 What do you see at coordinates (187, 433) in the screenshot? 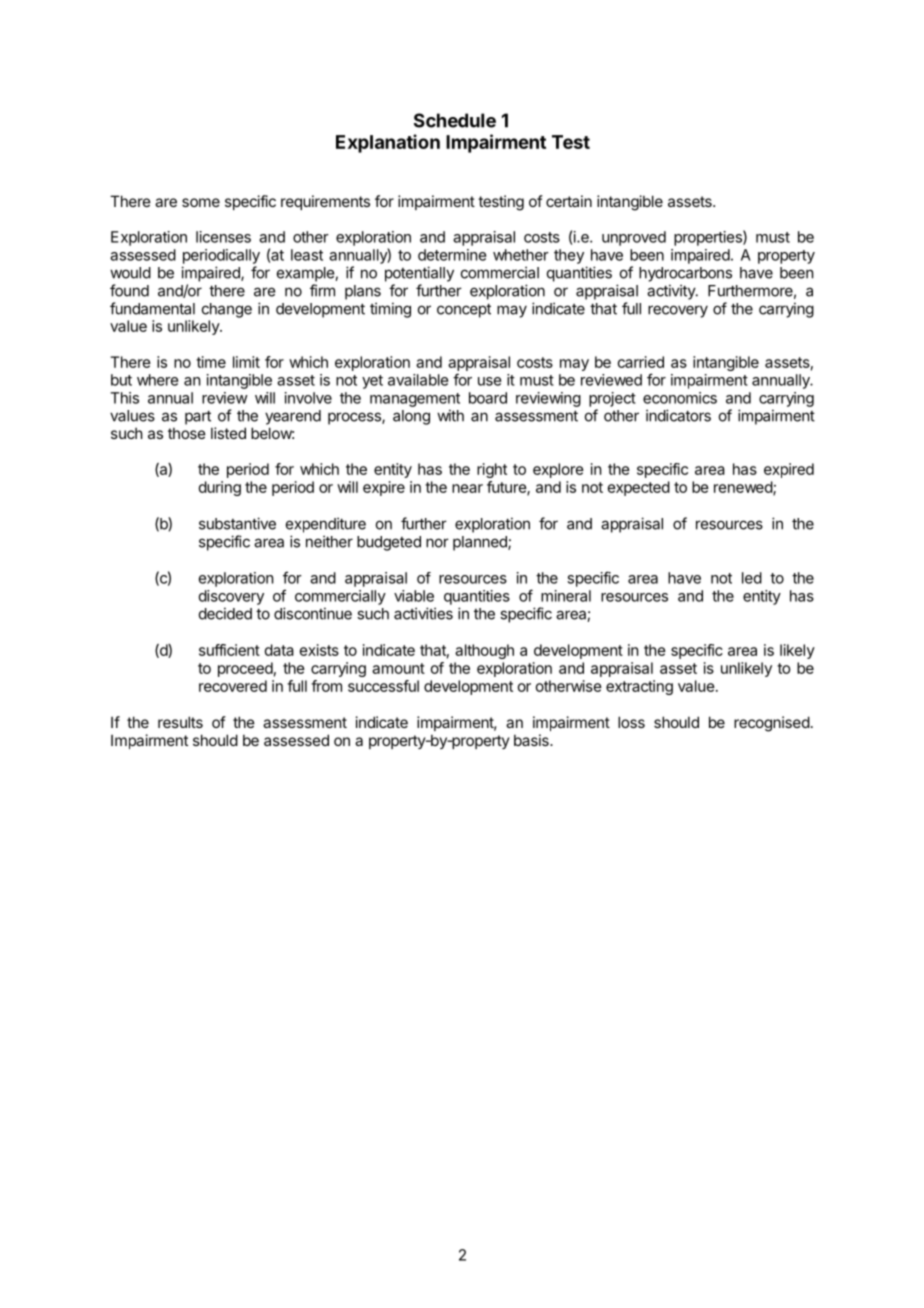
I see `those` at bounding box center [187, 433].
